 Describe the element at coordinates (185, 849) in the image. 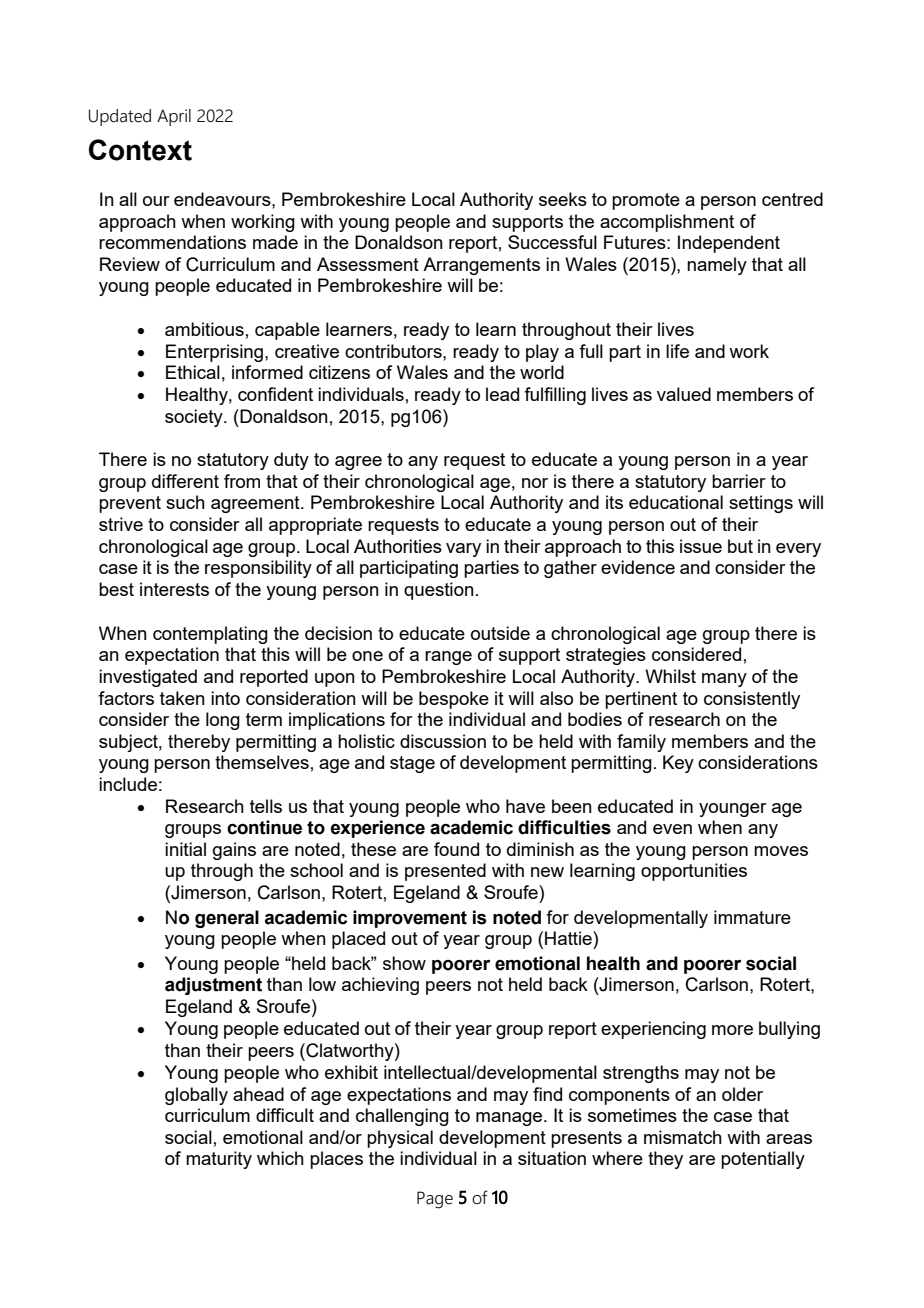

I see `initial` at that location.
